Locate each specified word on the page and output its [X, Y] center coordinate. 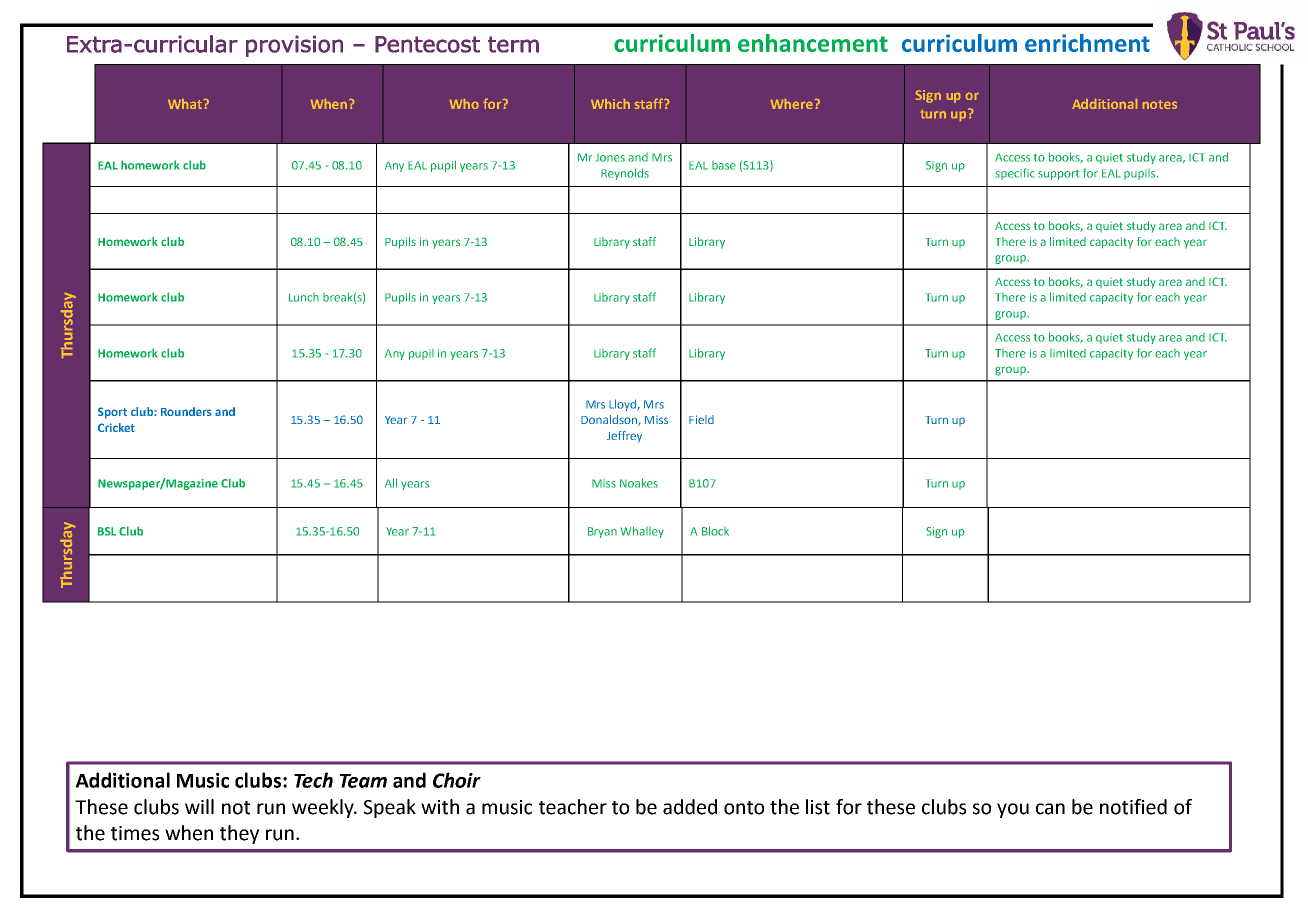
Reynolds [625, 174]
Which [610, 104]
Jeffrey [624, 437]
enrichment [1087, 43]
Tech [313, 780]
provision [294, 46]
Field [701, 419]
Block [715, 531]
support [1059, 175]
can [1050, 809]
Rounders [186, 411]
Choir [457, 780]
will [199, 806]
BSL [107, 531]
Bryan [602, 532]
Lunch [304, 297]
